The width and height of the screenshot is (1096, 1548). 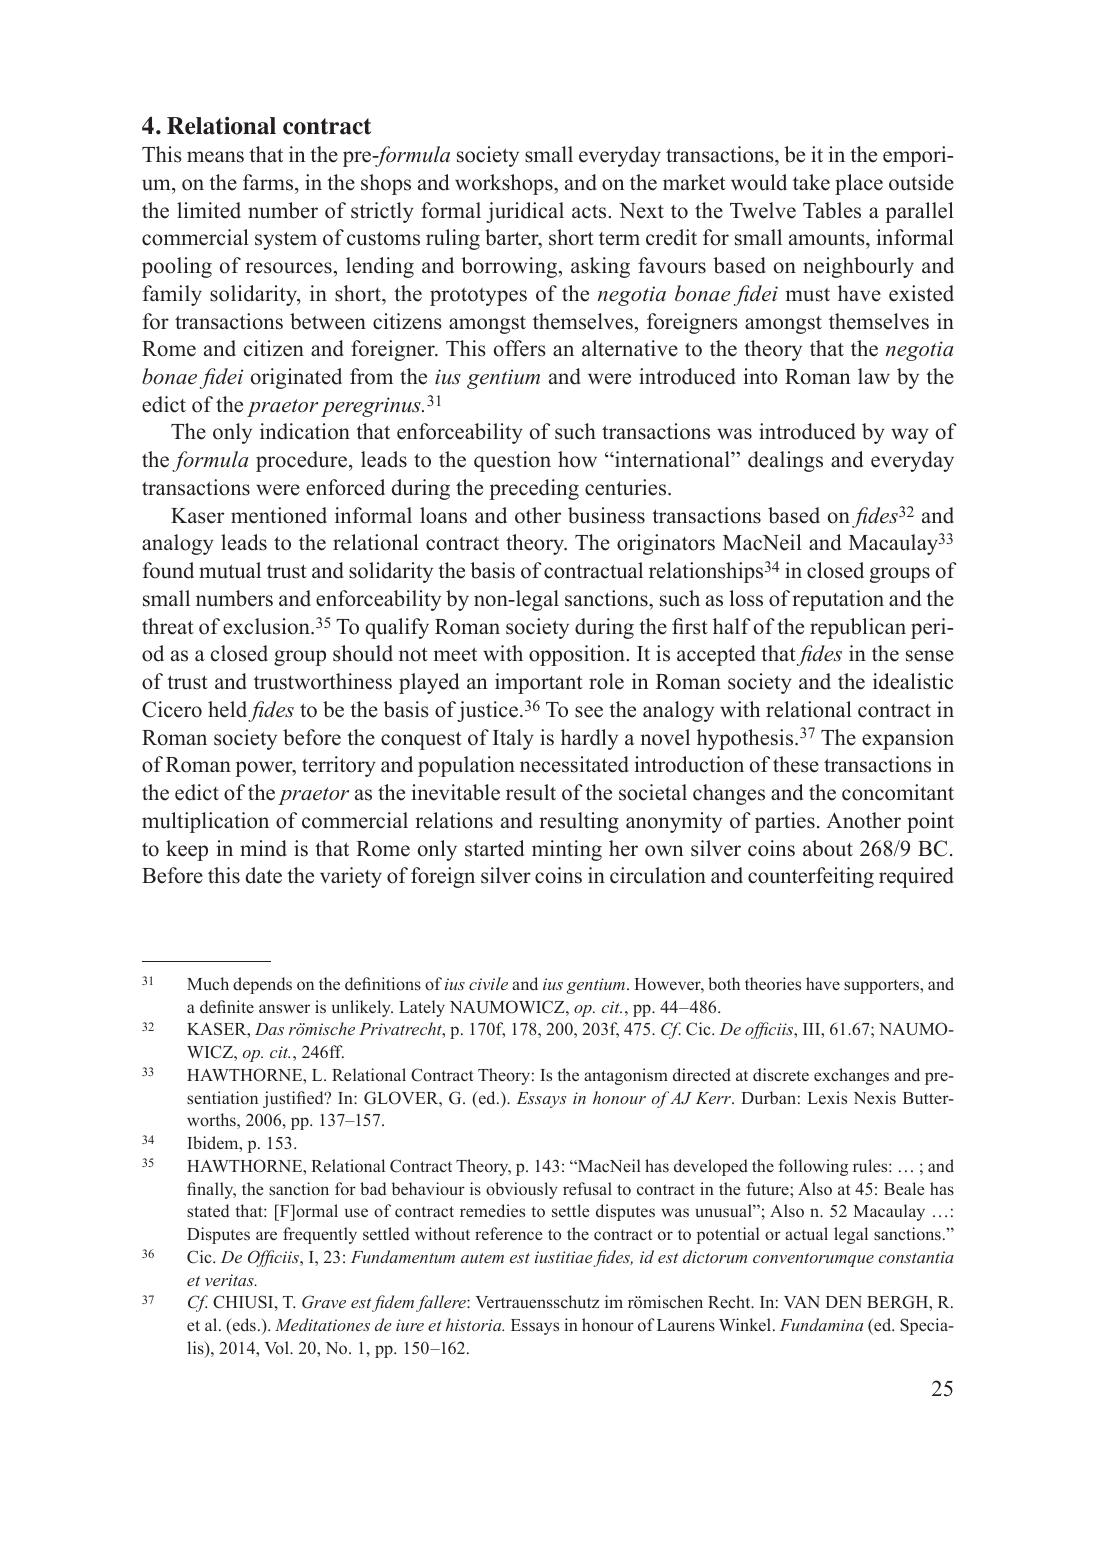 I want to click on date, so click(x=263, y=875).
